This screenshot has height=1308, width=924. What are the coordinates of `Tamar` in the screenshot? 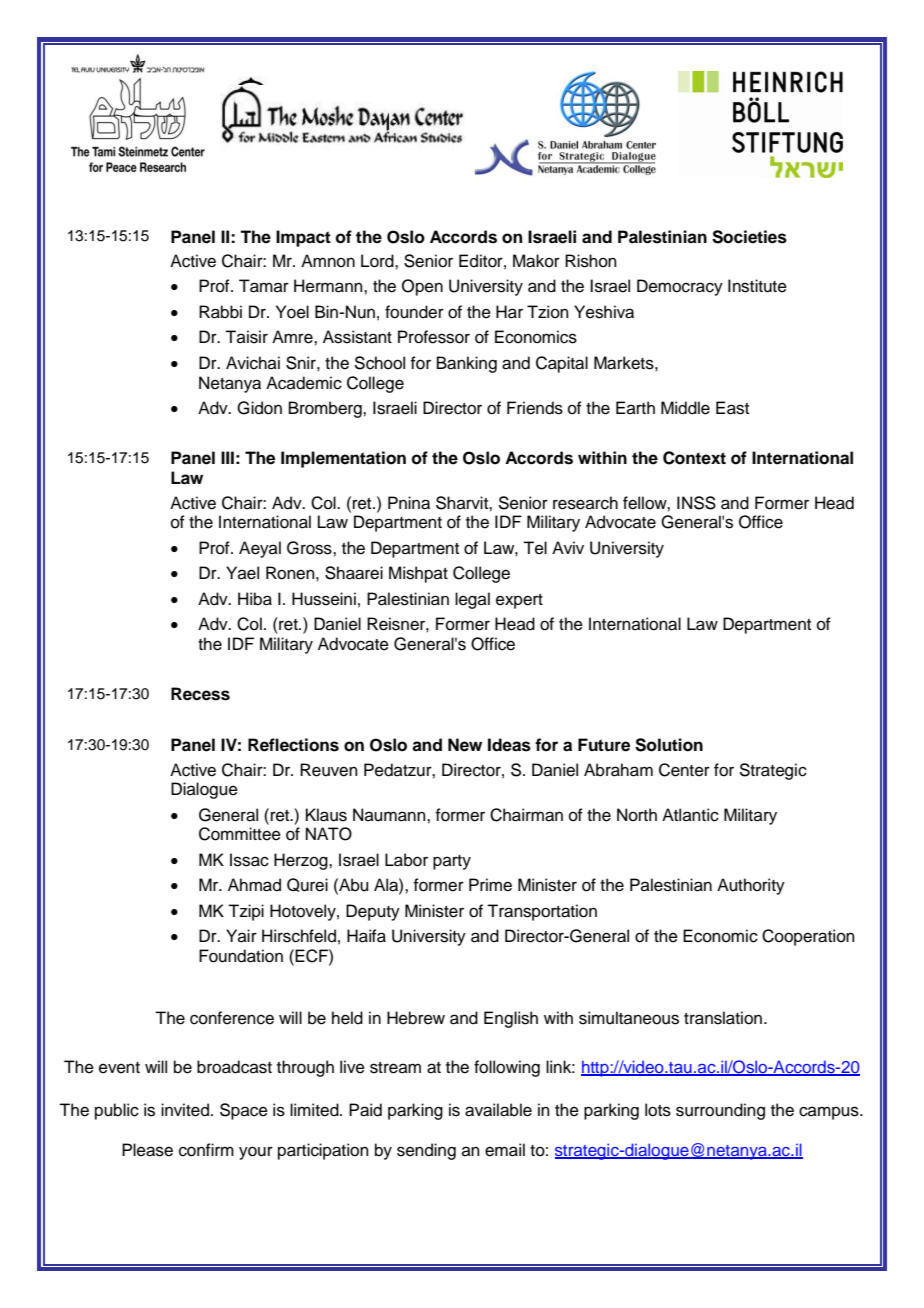 It's located at (264, 286).
